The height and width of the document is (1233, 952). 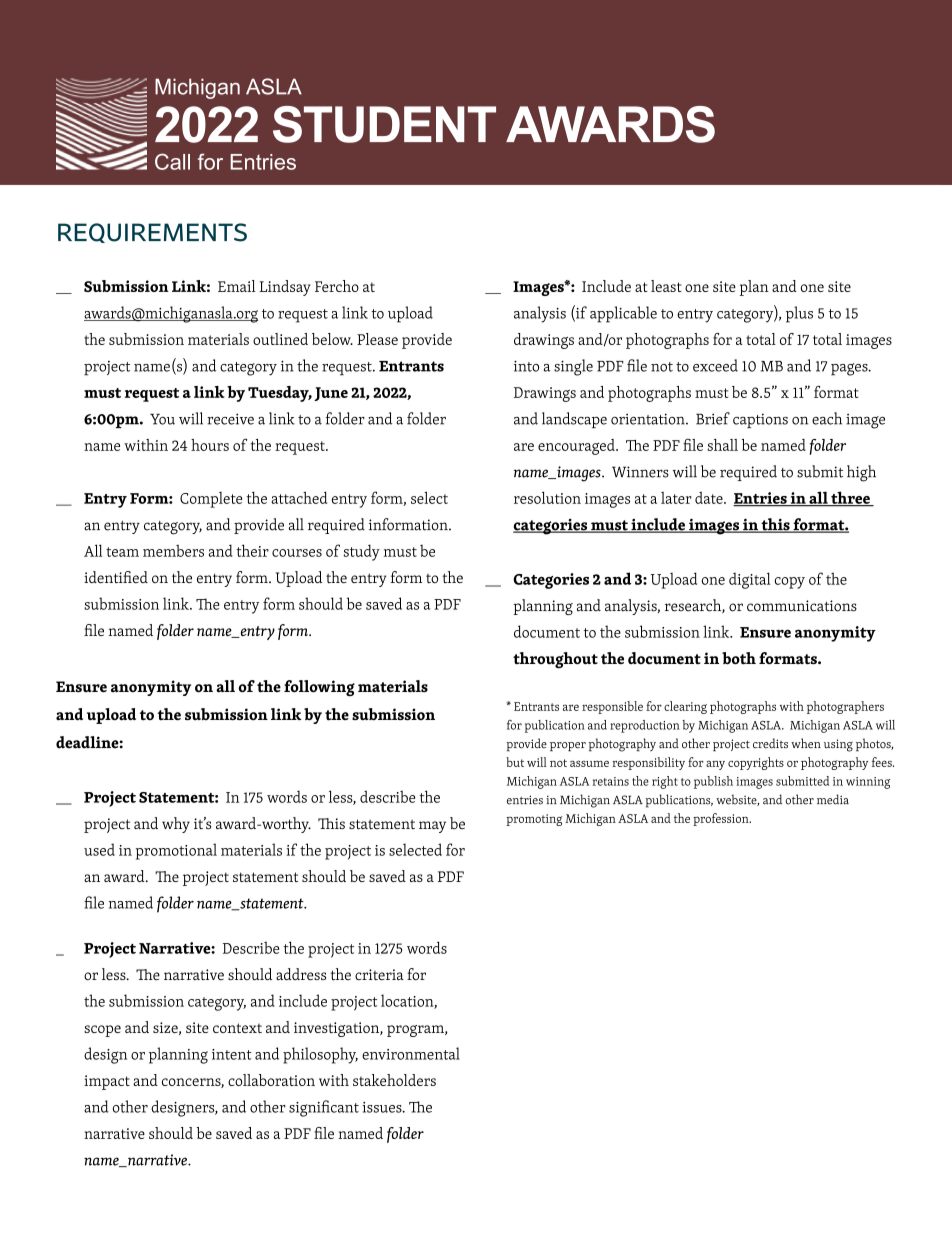 I want to click on communications, so click(x=802, y=606).
